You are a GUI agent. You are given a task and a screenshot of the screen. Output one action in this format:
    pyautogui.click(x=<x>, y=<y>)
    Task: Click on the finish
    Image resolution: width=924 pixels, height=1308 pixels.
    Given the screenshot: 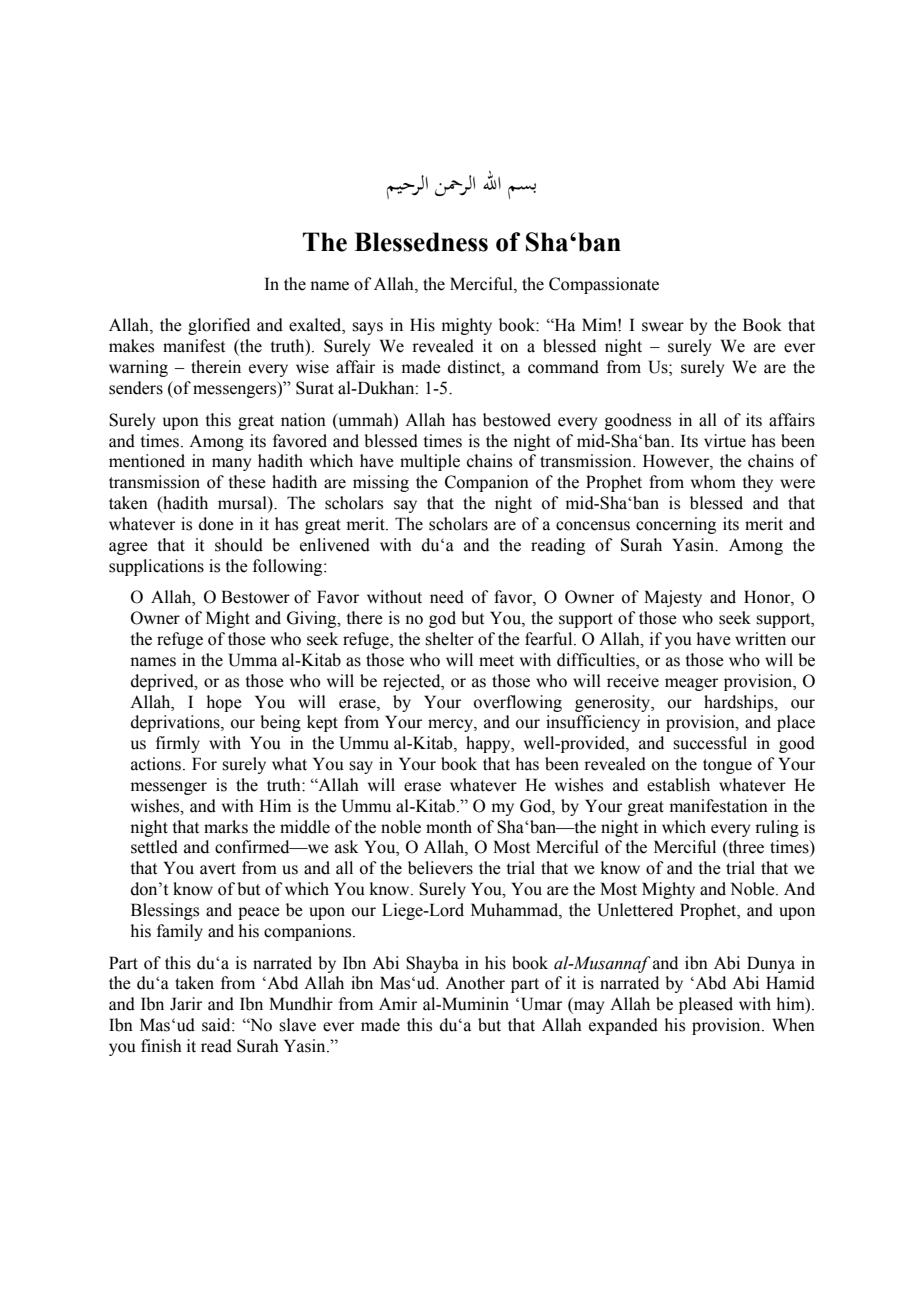 What is the action you would take?
    pyautogui.click(x=161, y=1046)
